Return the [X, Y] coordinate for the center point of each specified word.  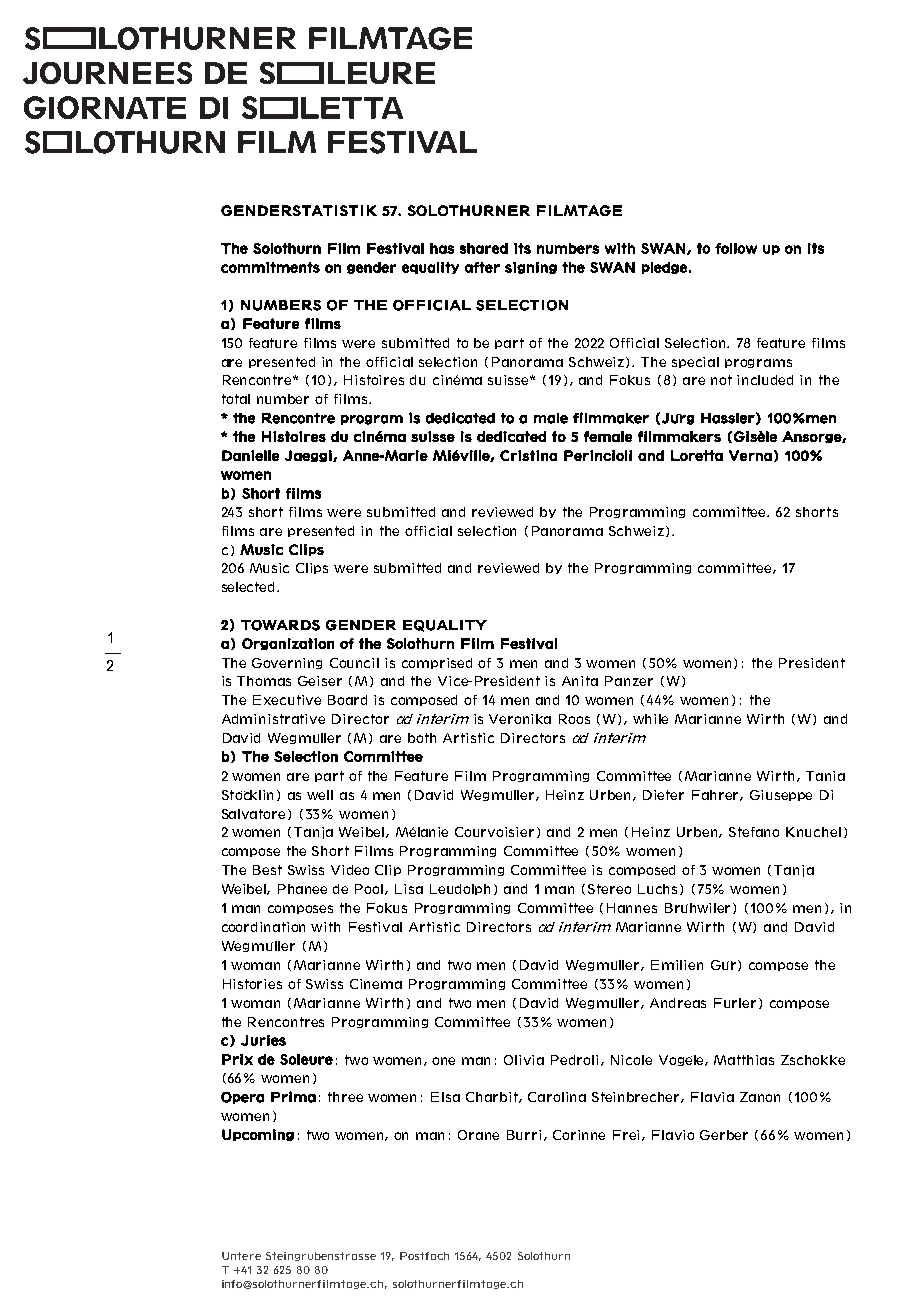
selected [250, 587]
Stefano [754, 832]
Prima [293, 1097]
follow [736, 248]
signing [531, 268]
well [320, 795]
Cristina [528, 455]
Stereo [609, 889]
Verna [750, 455]
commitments [270, 267]
